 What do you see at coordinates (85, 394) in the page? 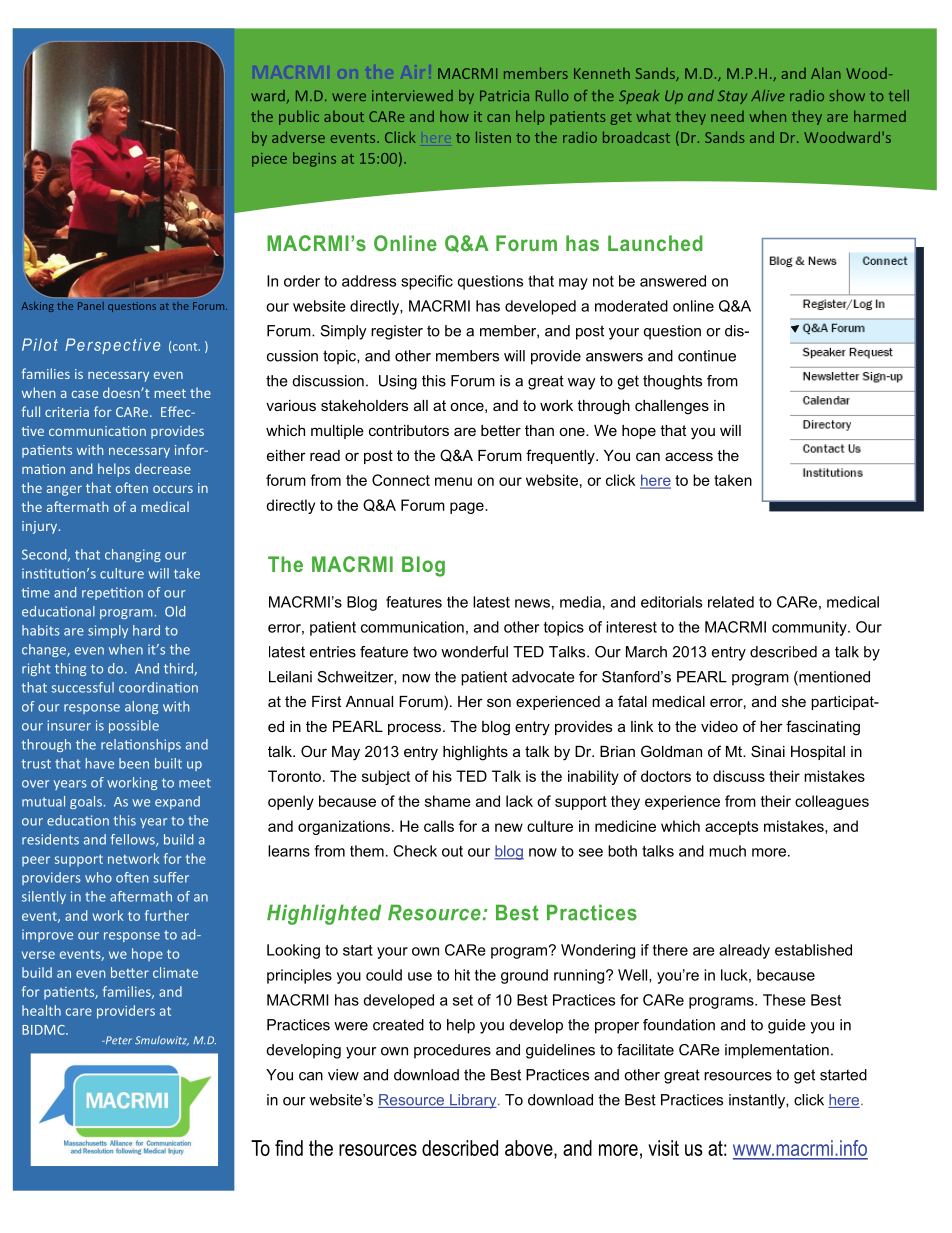
I see `case` at bounding box center [85, 394].
